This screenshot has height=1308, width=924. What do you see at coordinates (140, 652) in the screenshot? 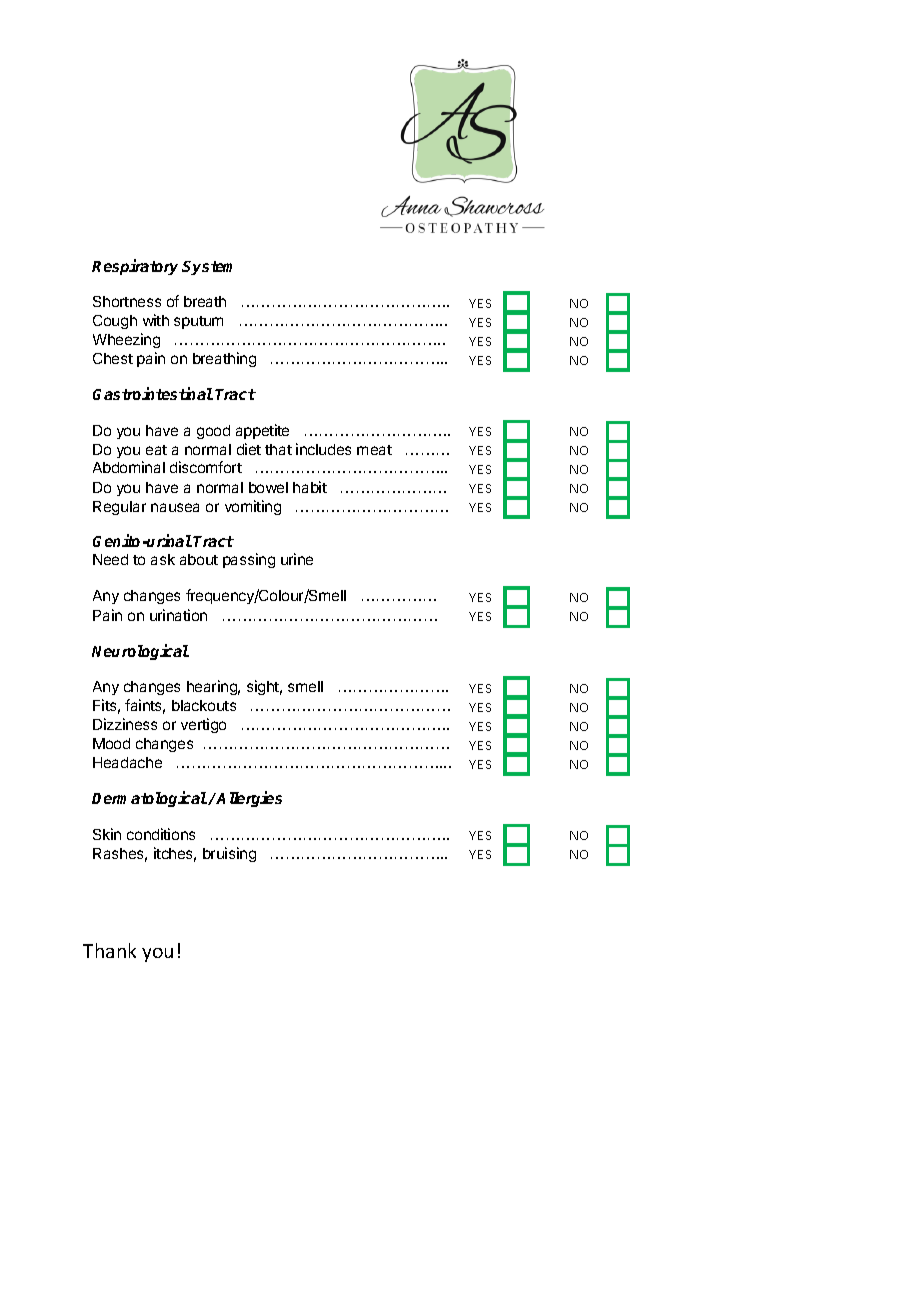
I see `Neurological` at bounding box center [140, 652].
